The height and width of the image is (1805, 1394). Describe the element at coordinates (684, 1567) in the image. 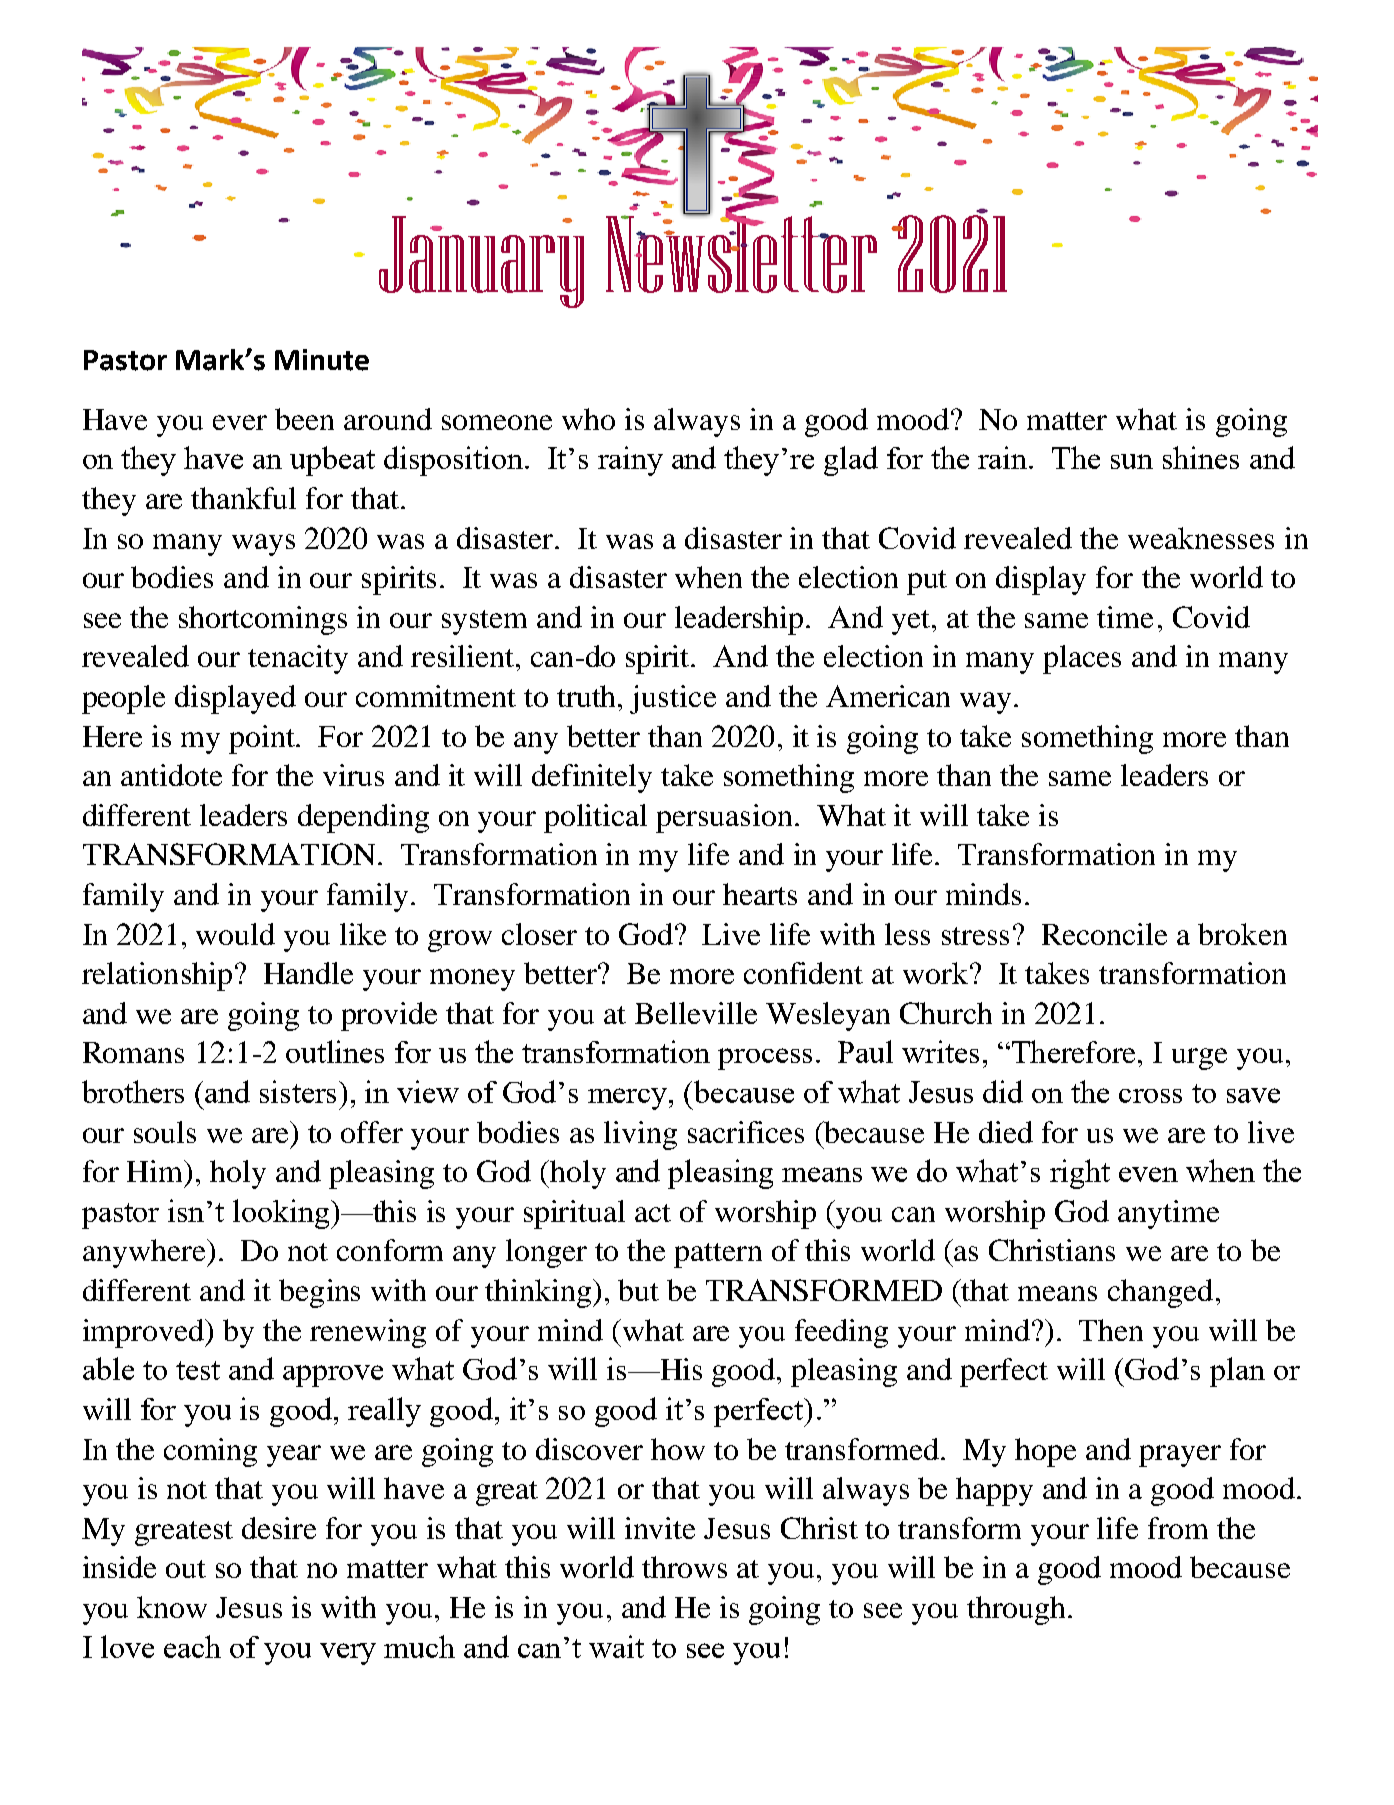

I see `throws` at that location.
